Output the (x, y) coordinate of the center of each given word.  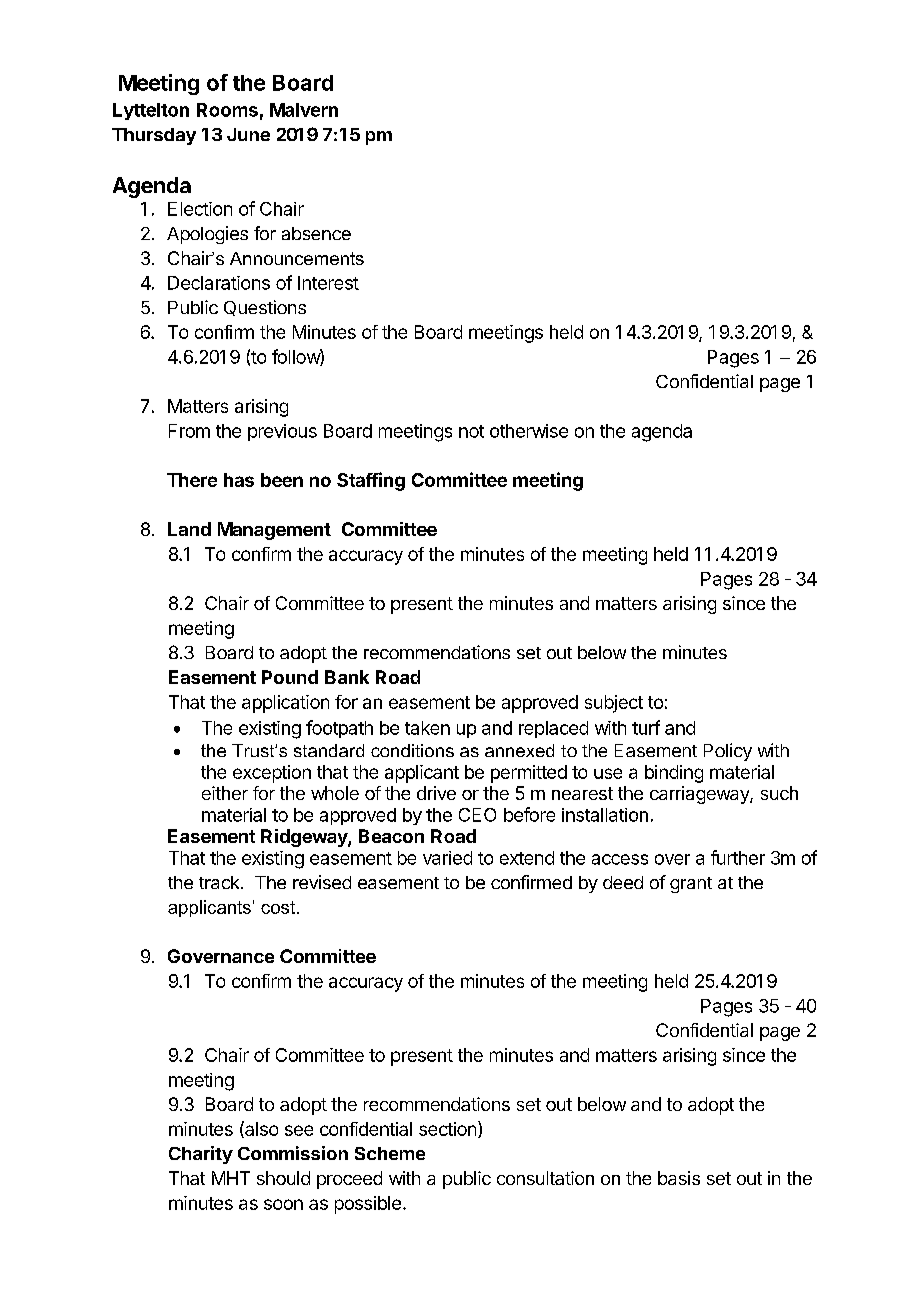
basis (679, 1178)
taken (427, 728)
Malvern (304, 110)
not (471, 431)
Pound (290, 677)
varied (447, 858)
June (248, 134)
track (220, 882)
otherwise (529, 431)
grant (691, 885)
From (189, 431)
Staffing (371, 481)
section (447, 1129)
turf (646, 727)
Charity (201, 1155)
